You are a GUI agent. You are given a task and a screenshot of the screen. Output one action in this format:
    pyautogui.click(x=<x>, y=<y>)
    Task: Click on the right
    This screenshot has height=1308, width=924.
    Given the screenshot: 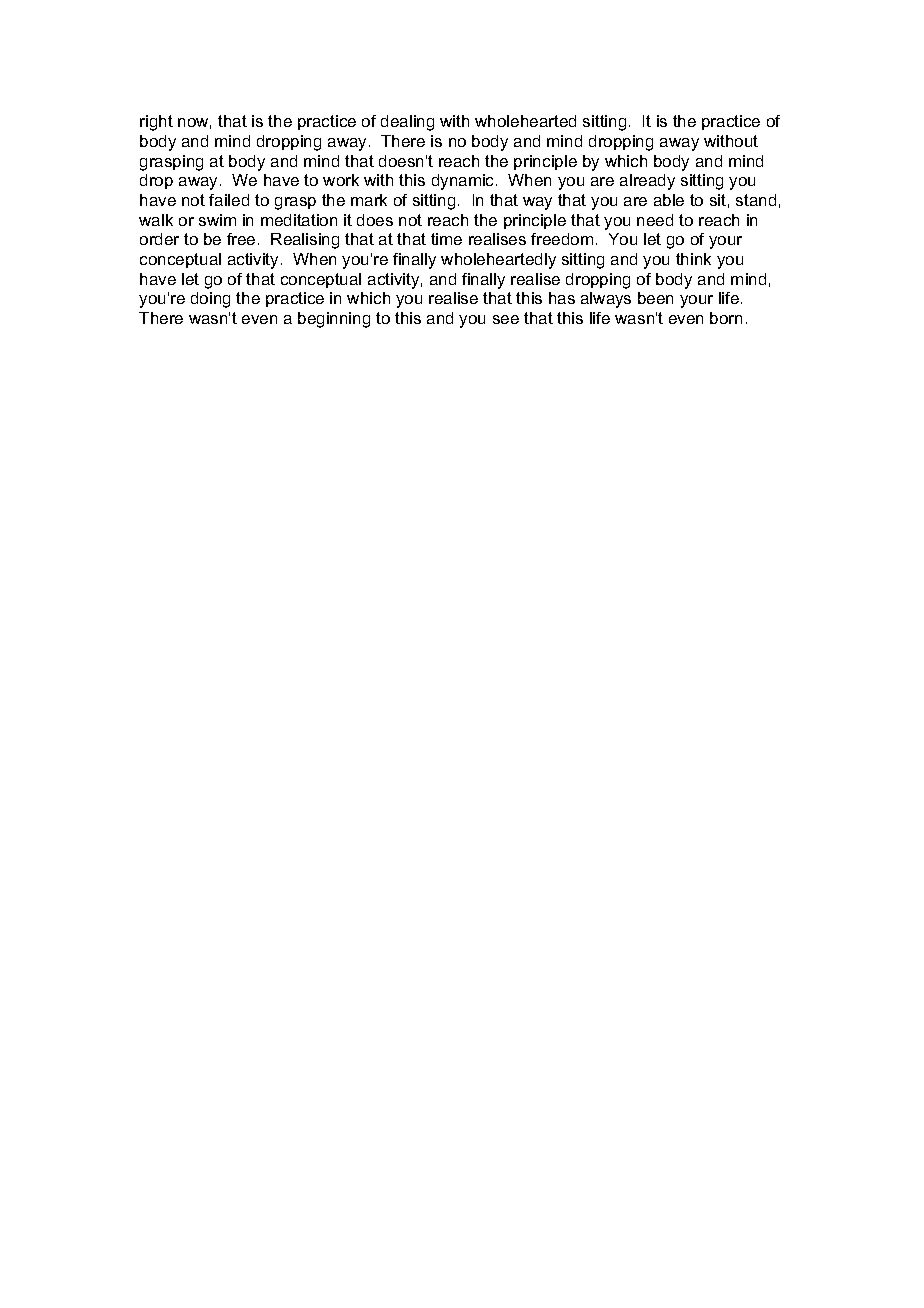 What is the action you would take?
    pyautogui.click(x=156, y=123)
